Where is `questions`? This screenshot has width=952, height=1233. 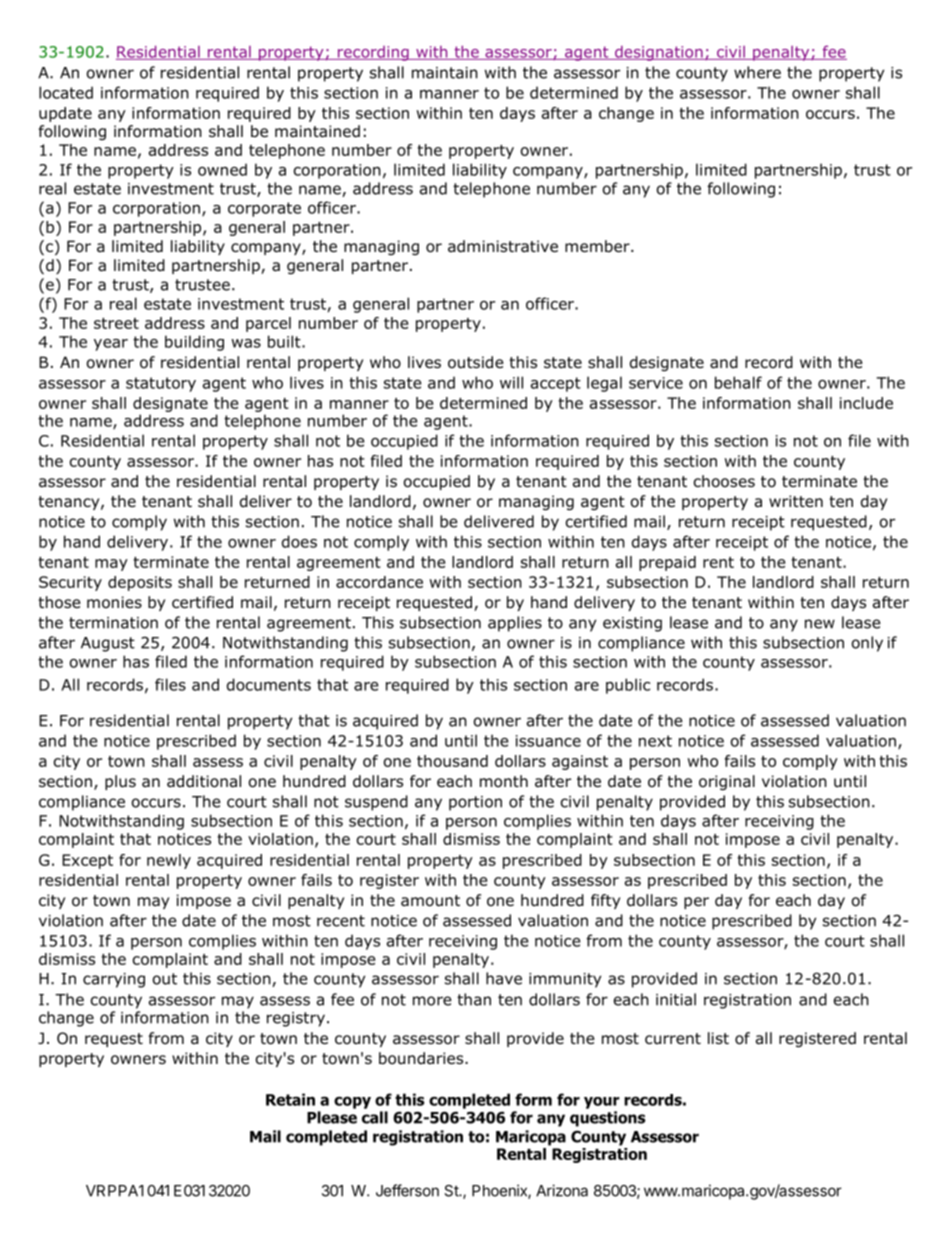
questions is located at coordinates (608, 1119).
